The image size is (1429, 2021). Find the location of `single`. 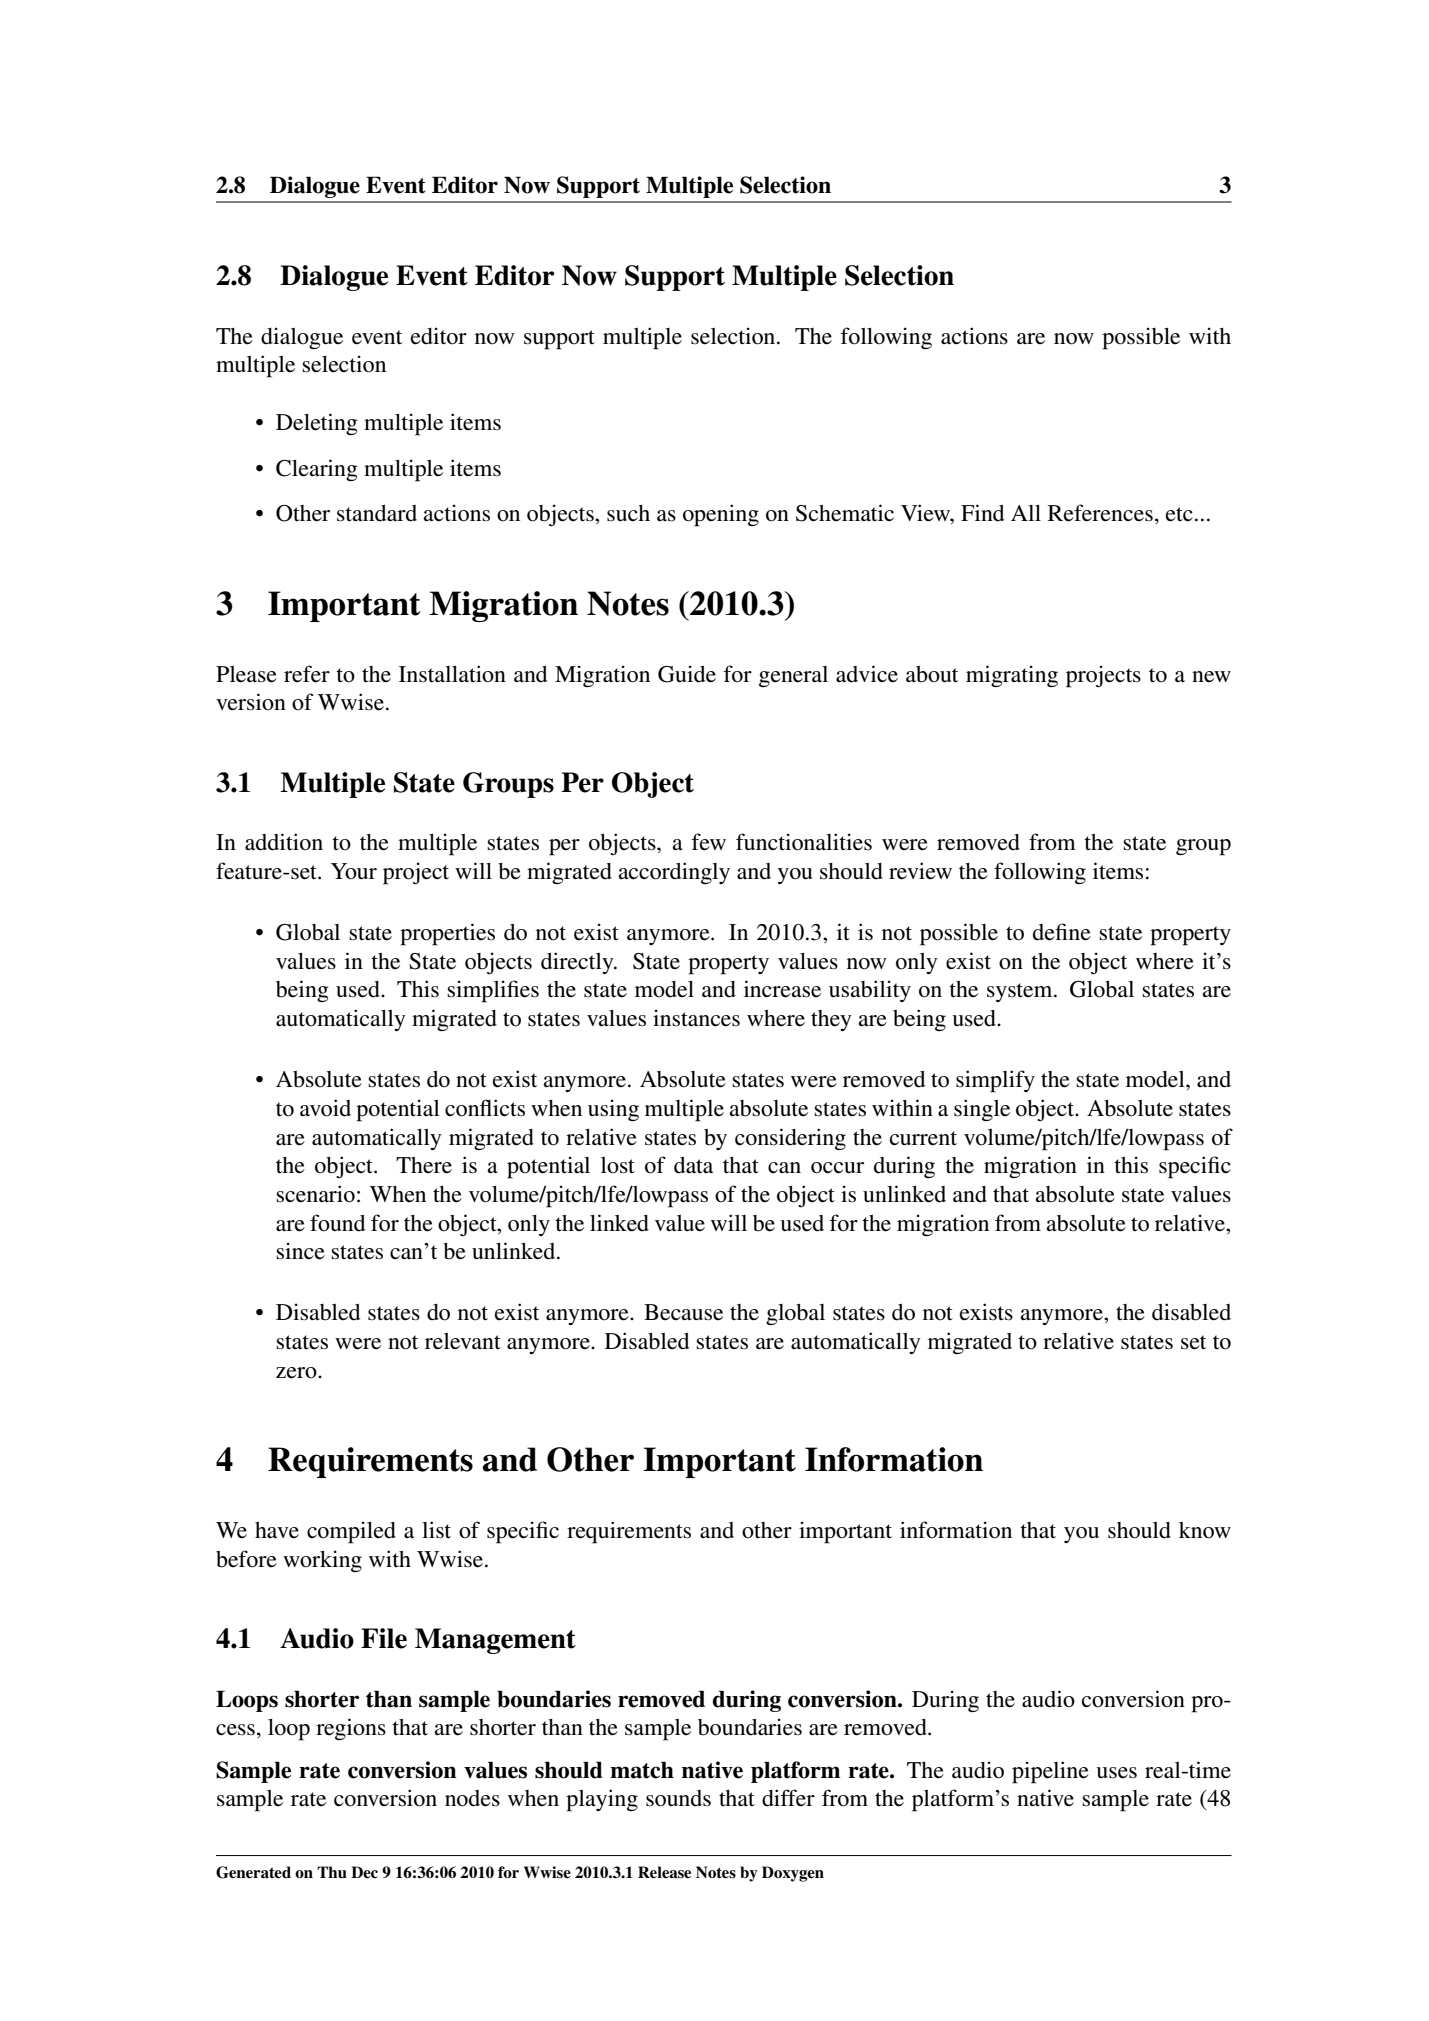

single is located at coordinates (982, 1110).
